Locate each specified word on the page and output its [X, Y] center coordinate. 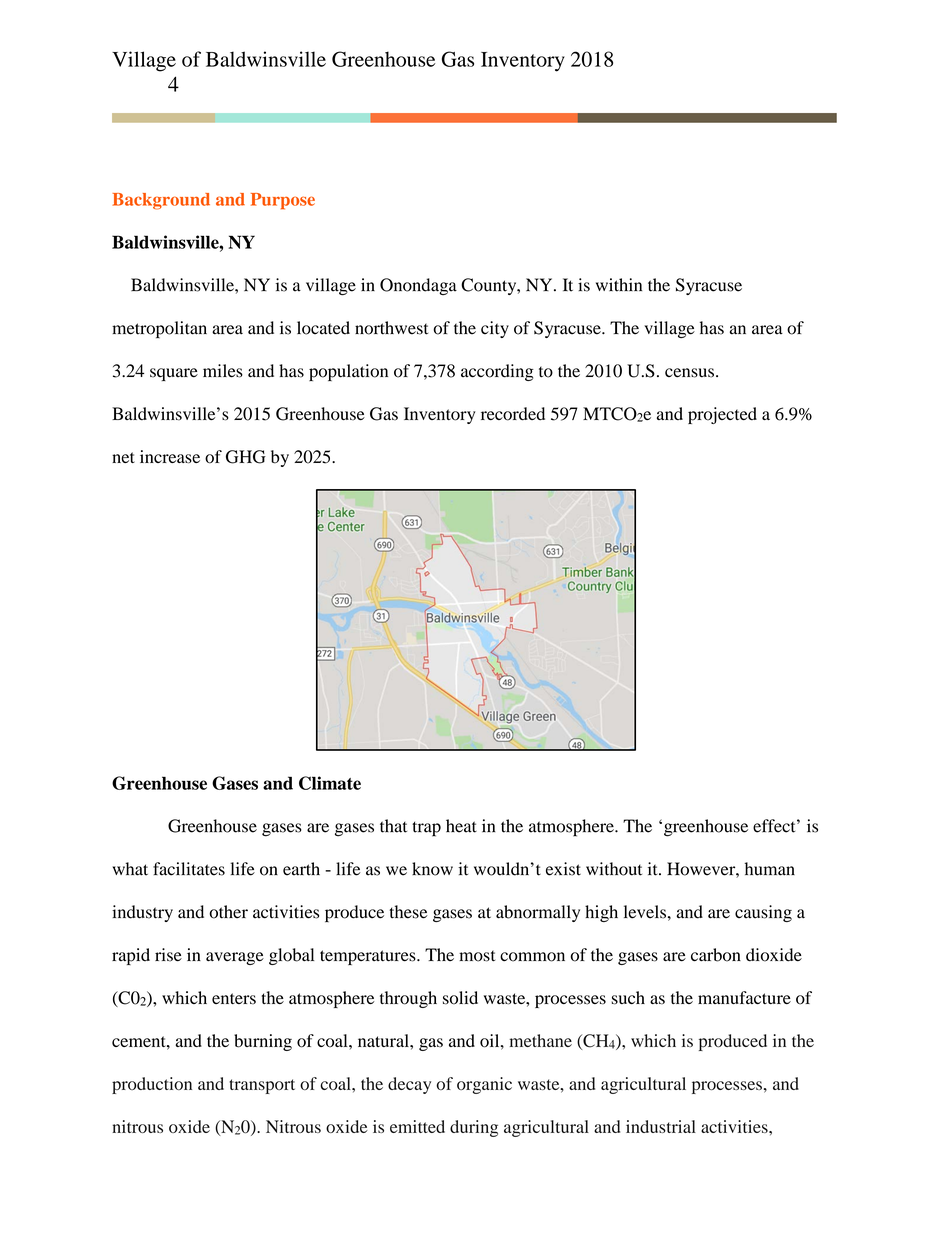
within [619, 285]
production [152, 1085]
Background [161, 201]
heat [461, 826]
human [770, 869]
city [495, 329]
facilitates [189, 869]
